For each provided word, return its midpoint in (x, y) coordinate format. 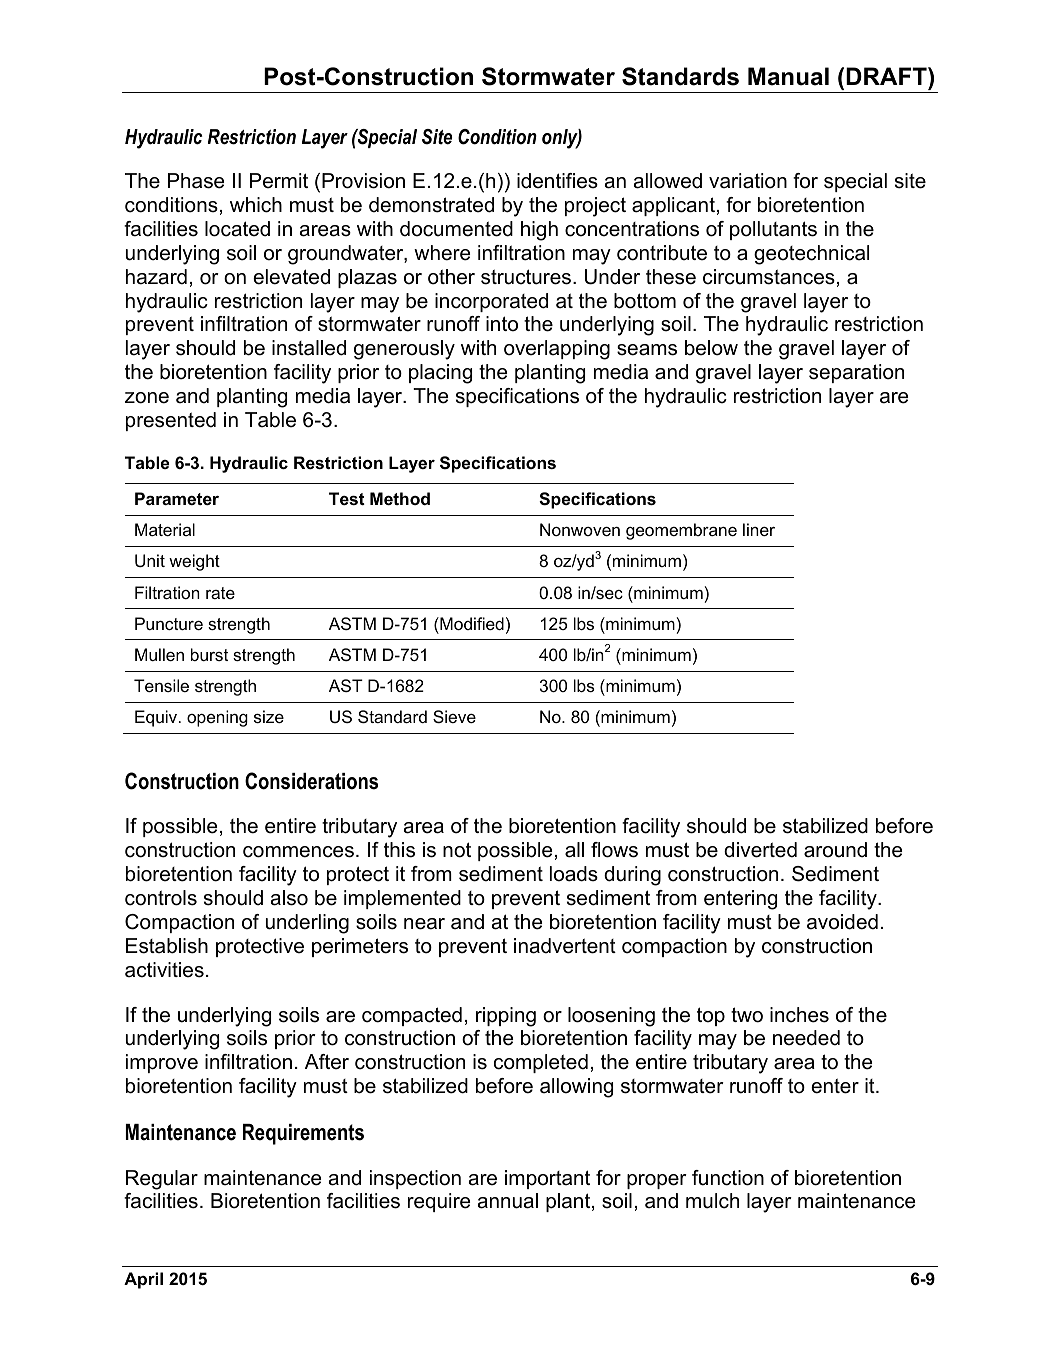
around (835, 850)
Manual (788, 76)
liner (759, 529)
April (143, 1280)
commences (298, 852)
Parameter (177, 498)
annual (508, 1201)
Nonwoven (580, 529)
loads (574, 874)
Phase (196, 181)
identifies (557, 181)
